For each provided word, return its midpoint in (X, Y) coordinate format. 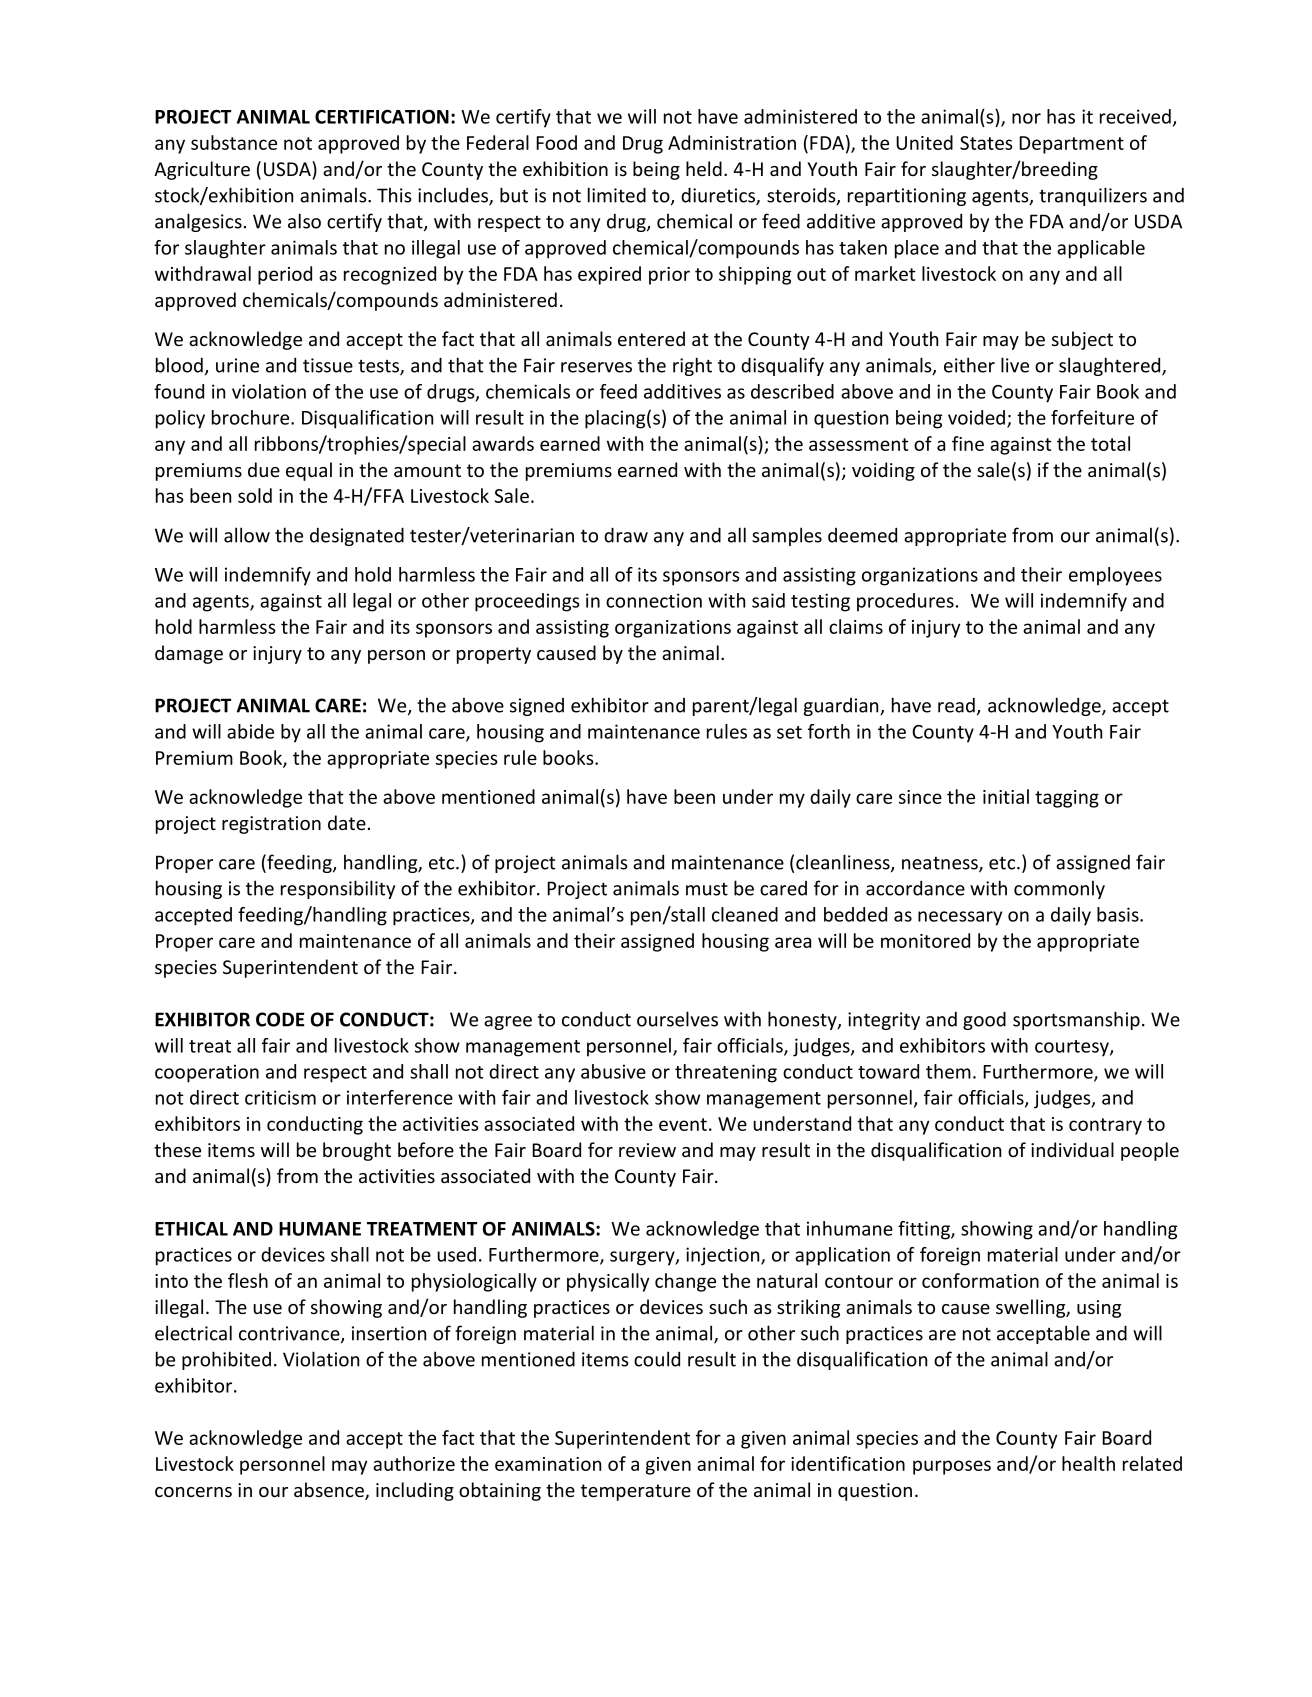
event (683, 1124)
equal (309, 471)
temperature (636, 1492)
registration (271, 825)
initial (1006, 796)
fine (968, 443)
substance (234, 142)
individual (1072, 1149)
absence (330, 1491)
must (707, 889)
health (1088, 1463)
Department (1071, 145)
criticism (280, 1097)
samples (787, 536)
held (704, 168)
